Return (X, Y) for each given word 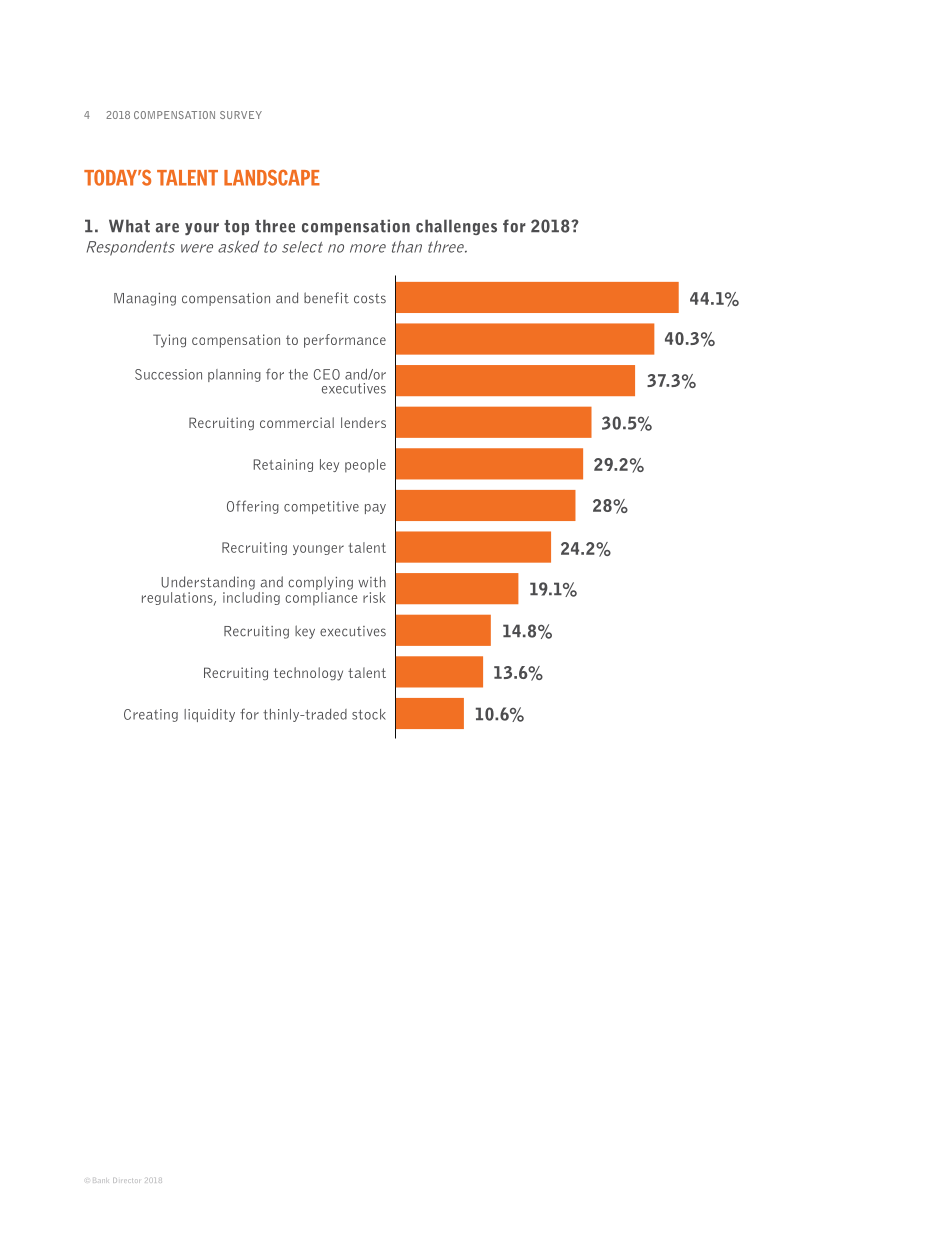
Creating (151, 715)
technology (308, 674)
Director (126, 1180)
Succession (168, 374)
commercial (297, 422)
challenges (456, 227)
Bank (102, 1181)
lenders (363, 422)
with (372, 582)
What (129, 226)
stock (369, 714)
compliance (321, 597)
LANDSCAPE (272, 177)
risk (374, 597)
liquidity (209, 715)
